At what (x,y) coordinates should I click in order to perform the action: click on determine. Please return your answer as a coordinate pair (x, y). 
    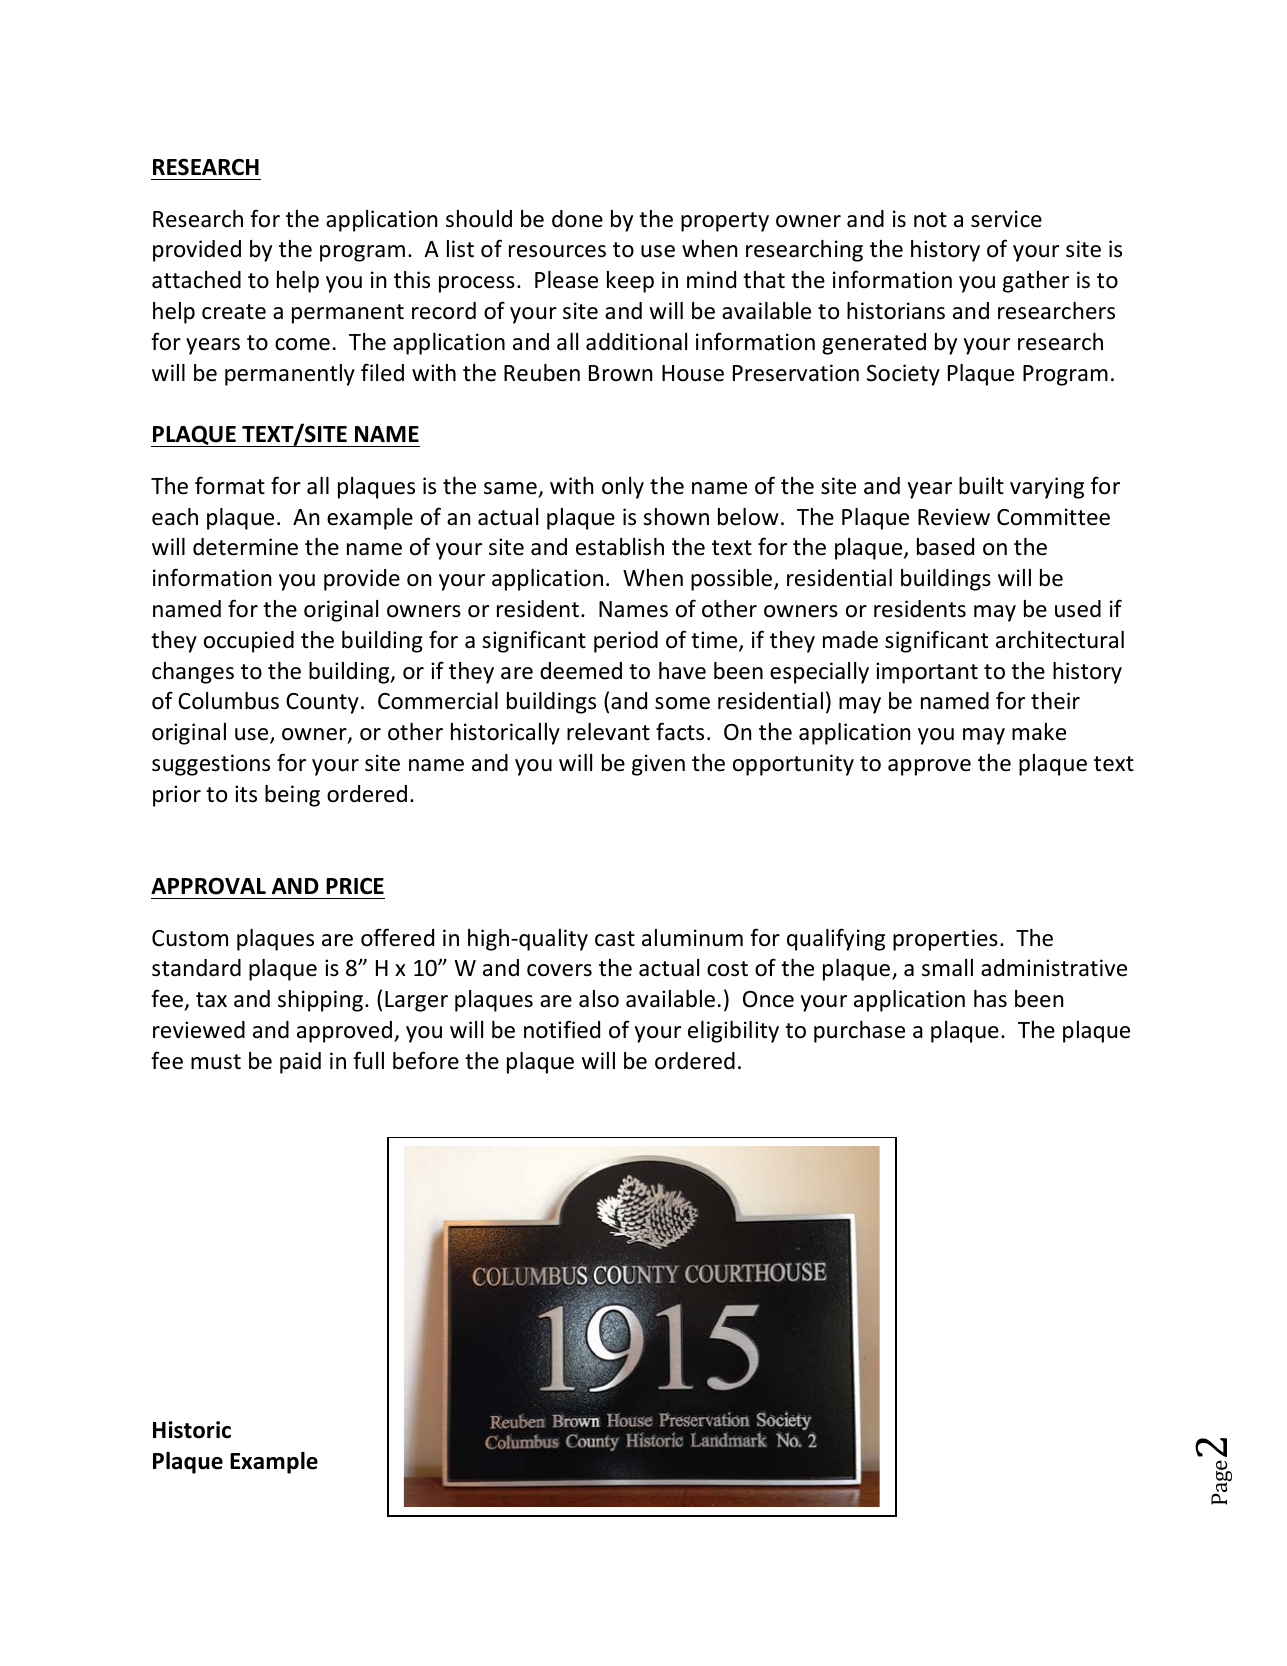
    Looking at the image, I should click on (245, 547).
